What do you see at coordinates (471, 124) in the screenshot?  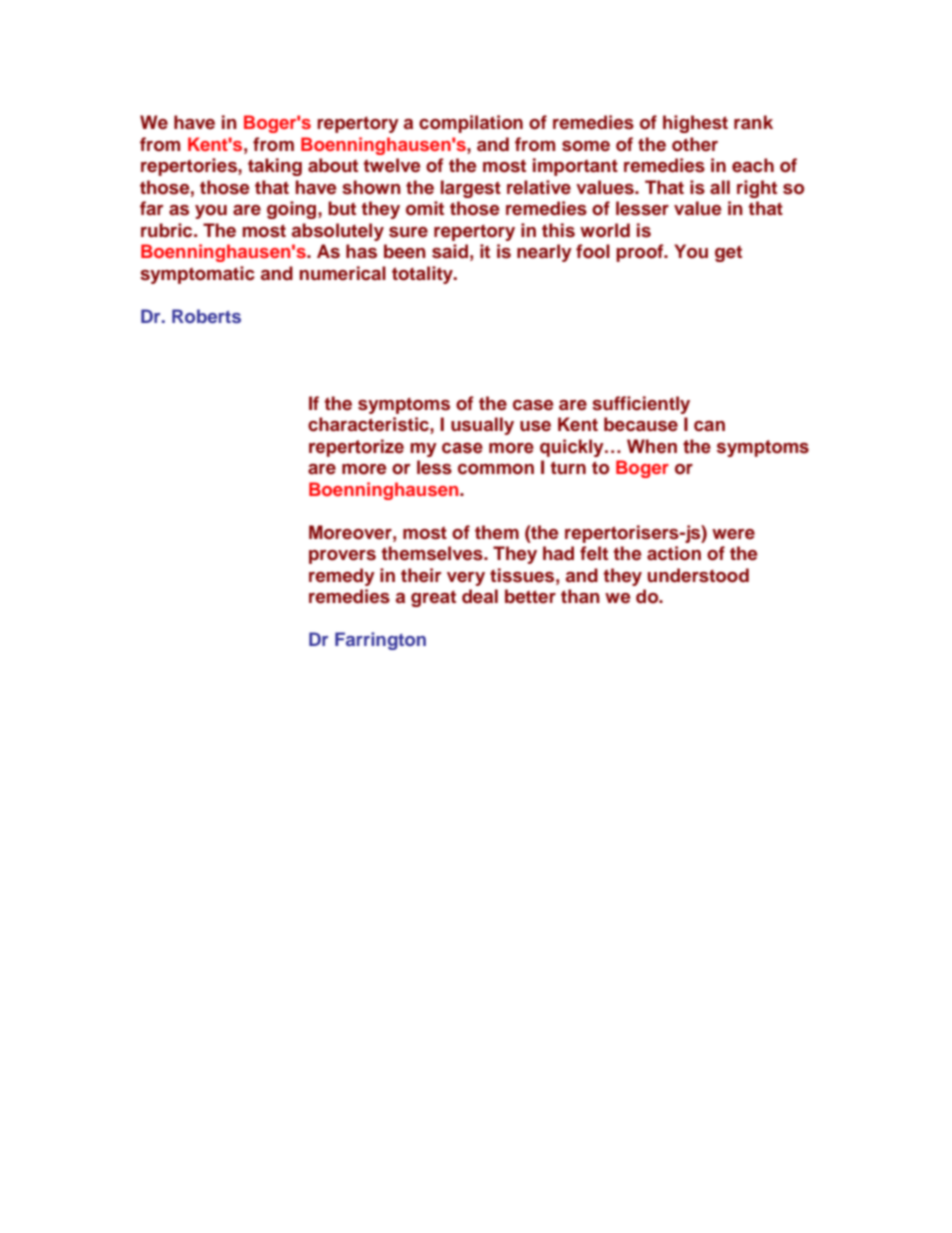 I see `compilation` at bounding box center [471, 124].
